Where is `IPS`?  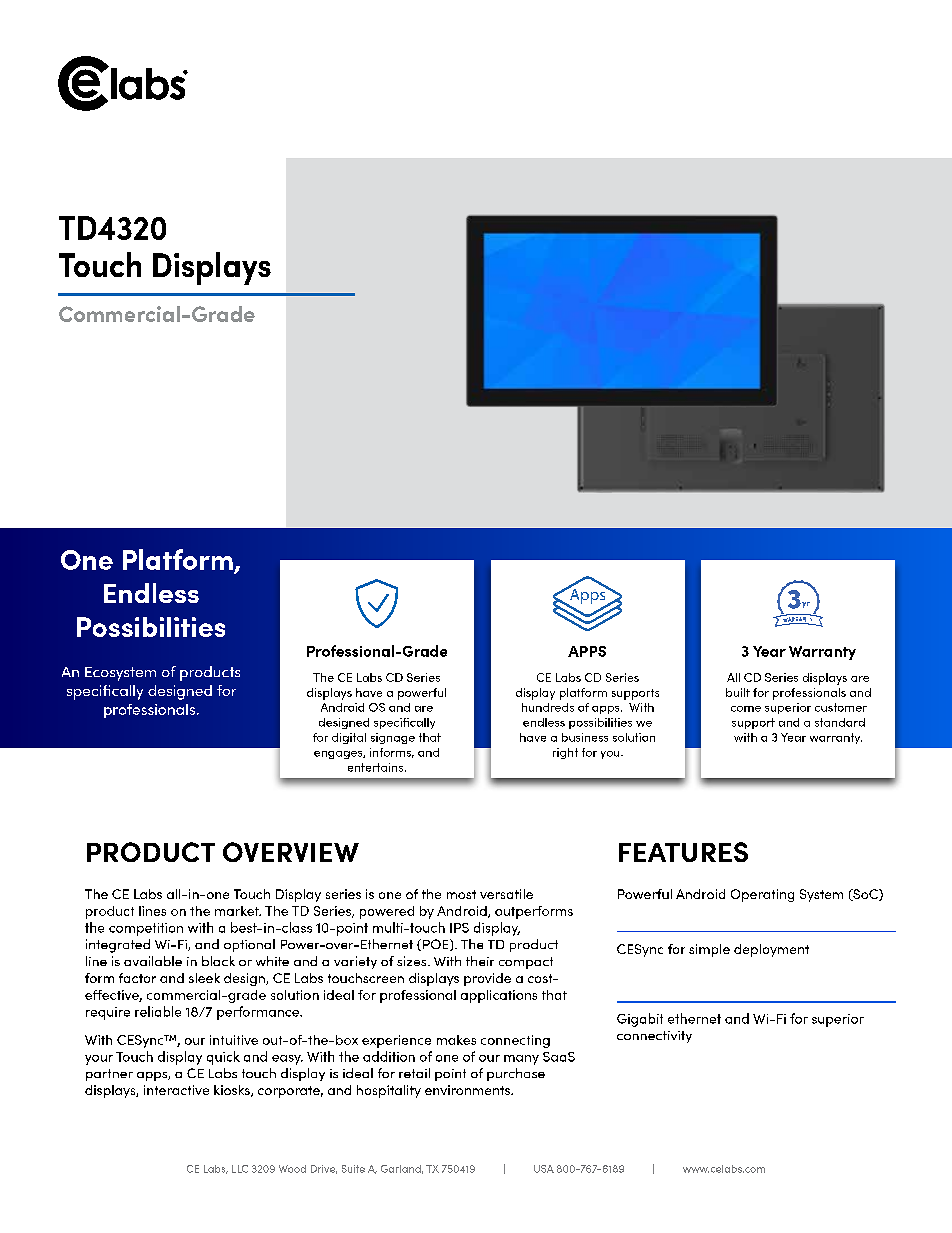 IPS is located at coordinates (459, 928).
